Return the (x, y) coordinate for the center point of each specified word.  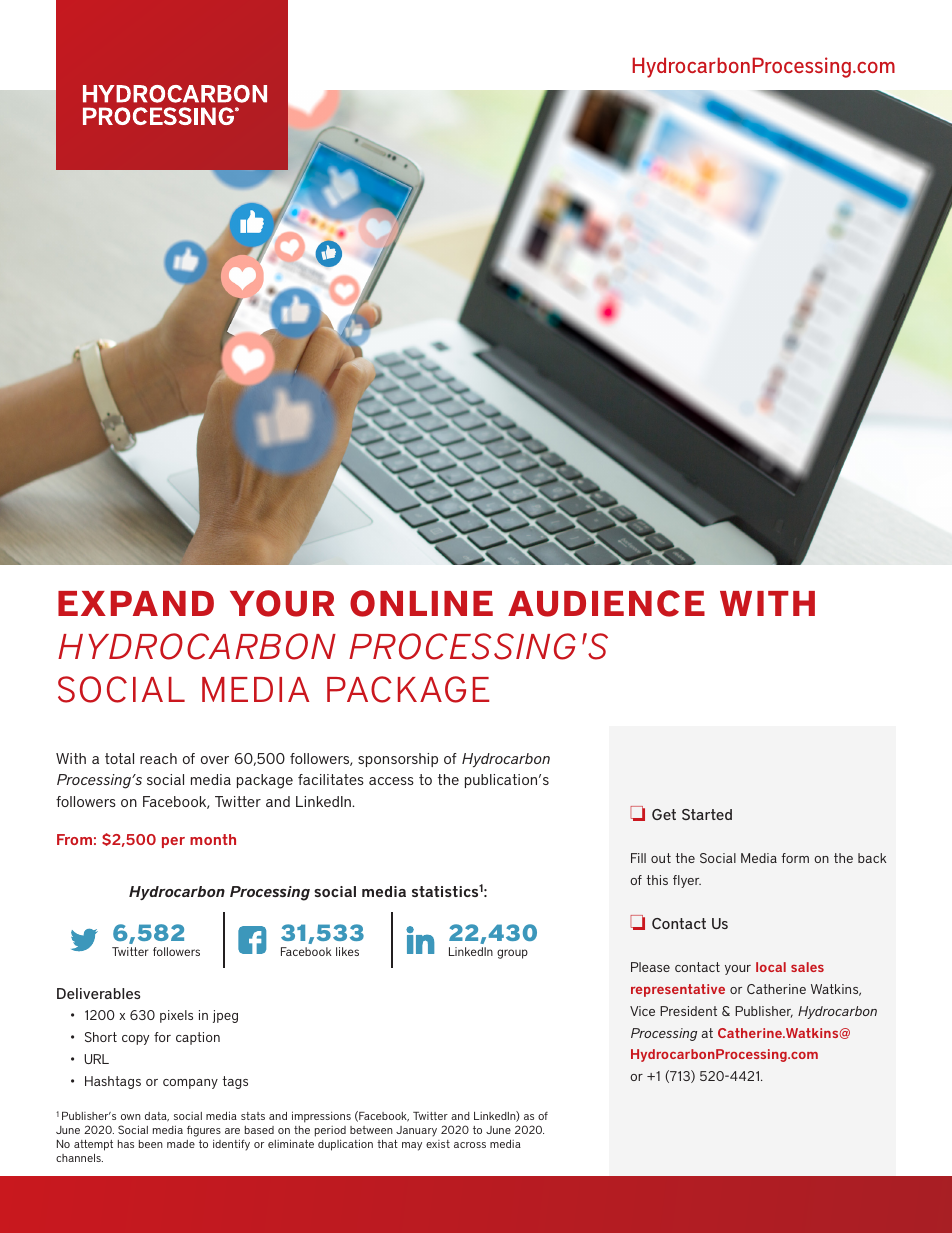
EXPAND (136, 603)
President (688, 1011)
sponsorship (398, 760)
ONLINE (421, 603)
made (181, 1144)
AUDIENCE (606, 603)
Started (707, 814)
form (795, 858)
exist (438, 1144)
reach (158, 758)
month (213, 839)
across (470, 1145)
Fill (638, 858)
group (512, 954)
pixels (176, 1016)
